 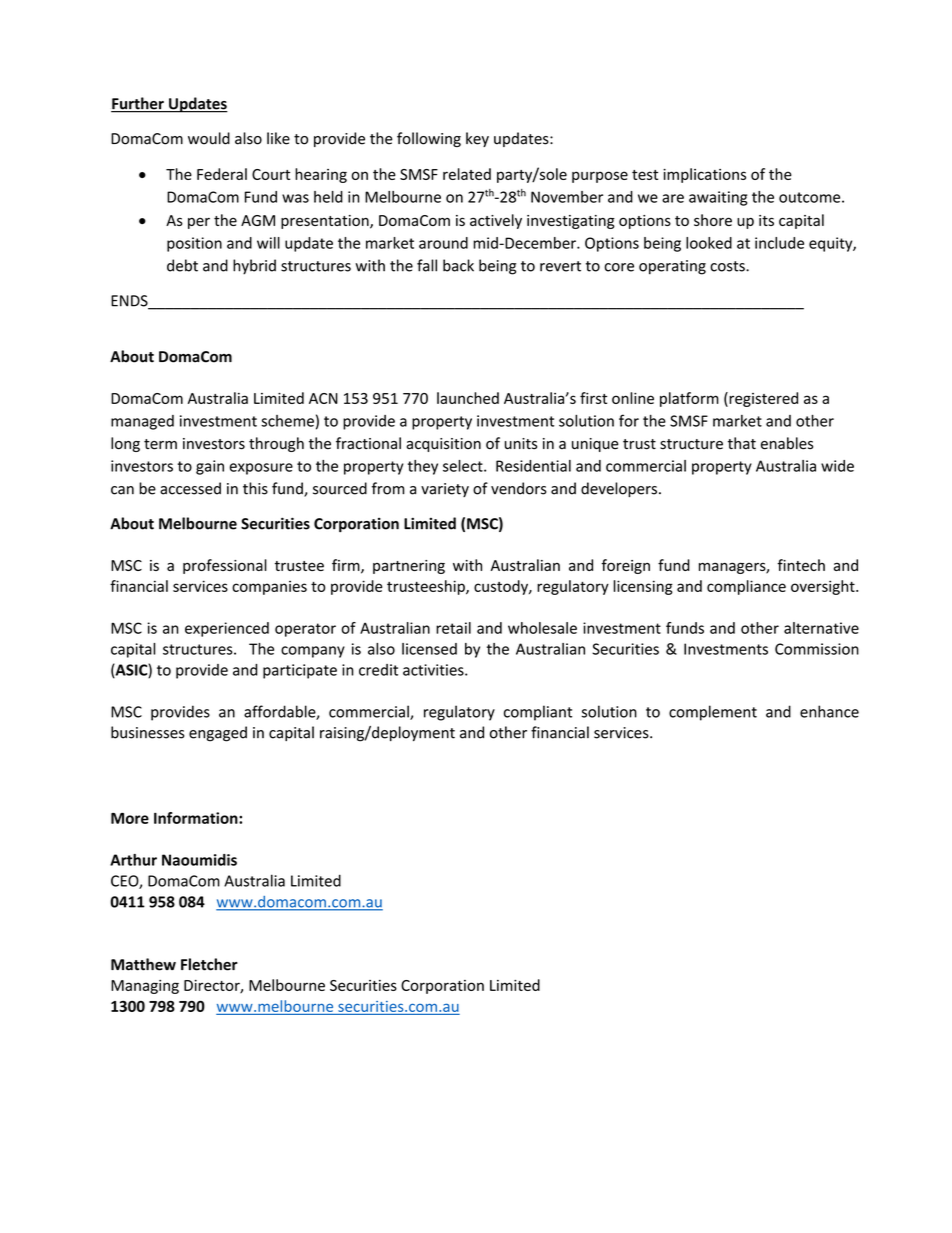 I want to click on implications, so click(x=704, y=175).
